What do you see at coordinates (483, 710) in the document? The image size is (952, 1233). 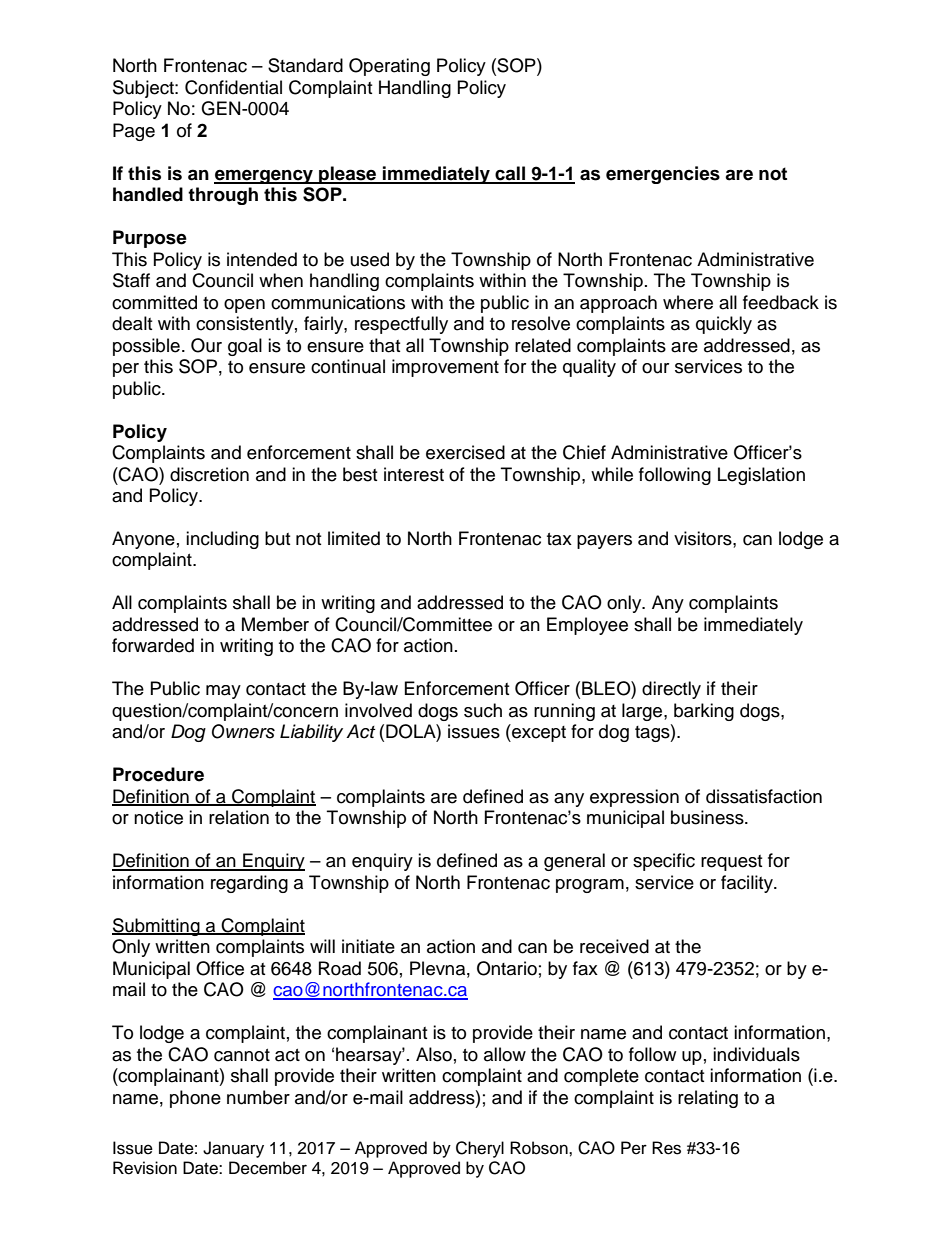 I see `such` at bounding box center [483, 710].
